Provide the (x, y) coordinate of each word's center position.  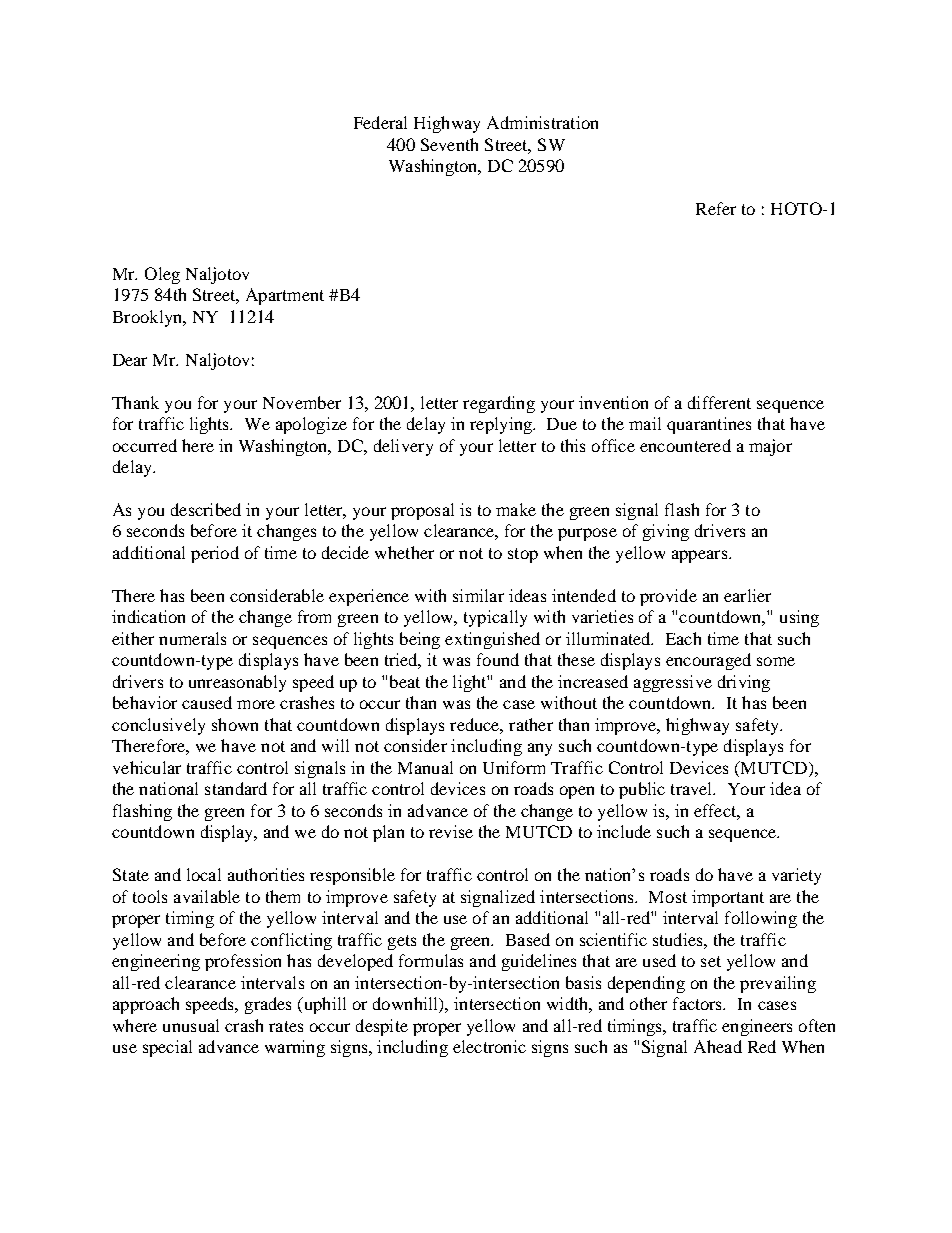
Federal (380, 122)
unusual (191, 1025)
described (206, 509)
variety (796, 876)
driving (744, 683)
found (498, 659)
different (719, 402)
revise (451, 831)
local (204, 874)
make (516, 509)
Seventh (449, 144)
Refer (716, 208)
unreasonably (237, 683)
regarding (499, 404)
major (770, 447)
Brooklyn (149, 318)
